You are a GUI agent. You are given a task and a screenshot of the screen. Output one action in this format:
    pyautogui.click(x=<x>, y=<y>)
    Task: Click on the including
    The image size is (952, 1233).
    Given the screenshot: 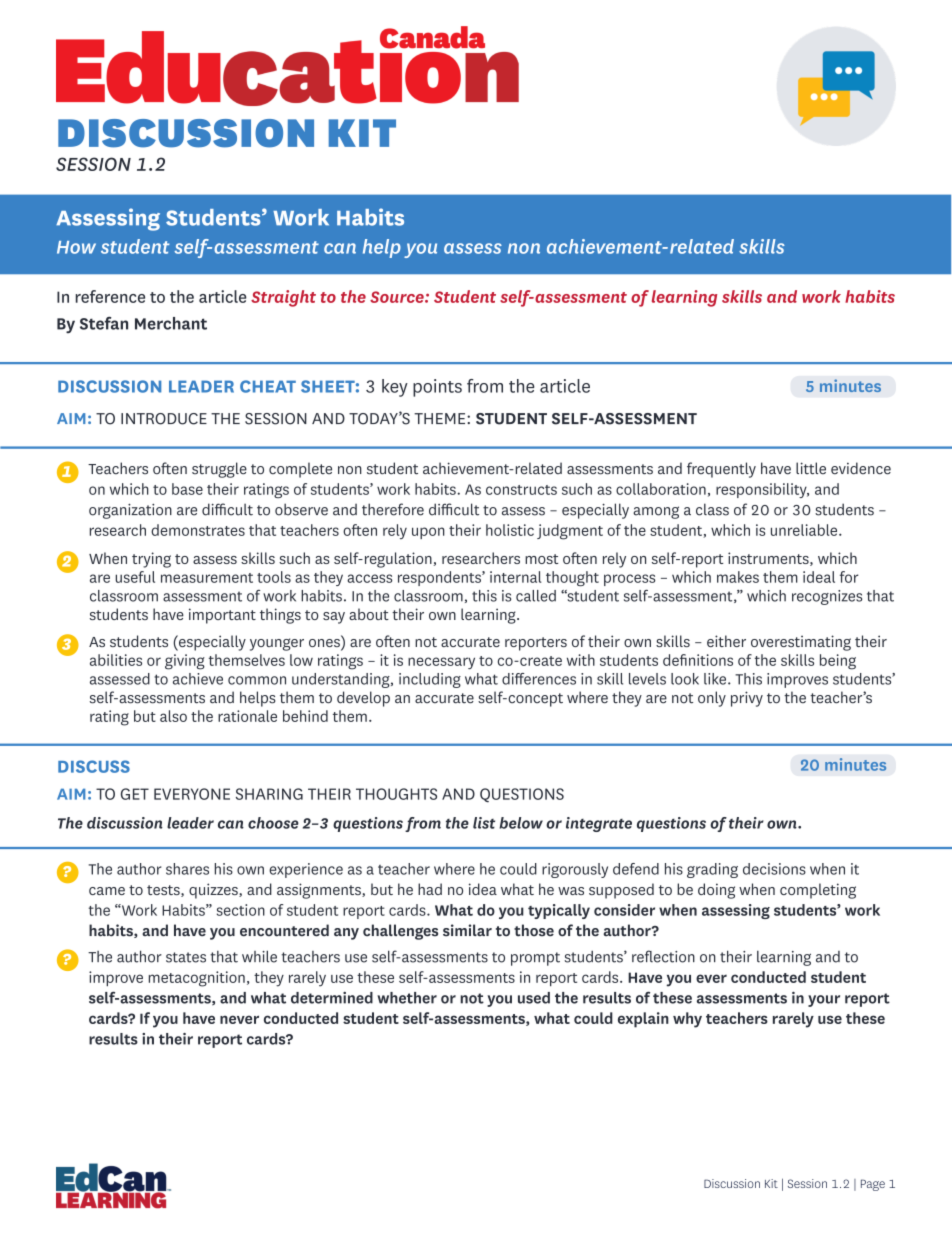 What is the action you would take?
    pyautogui.click(x=430, y=680)
